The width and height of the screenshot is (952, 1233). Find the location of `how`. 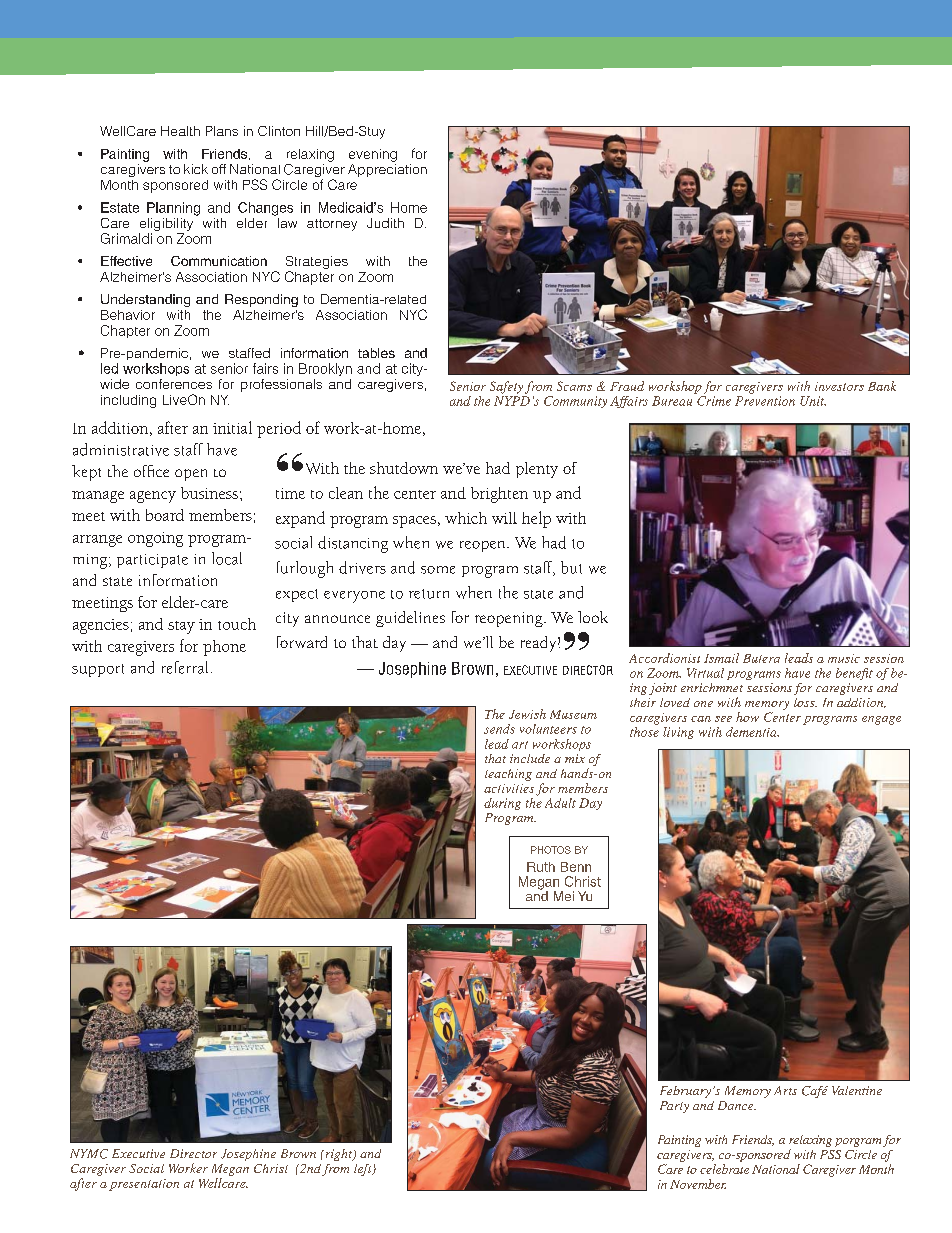

how is located at coordinates (747, 717).
